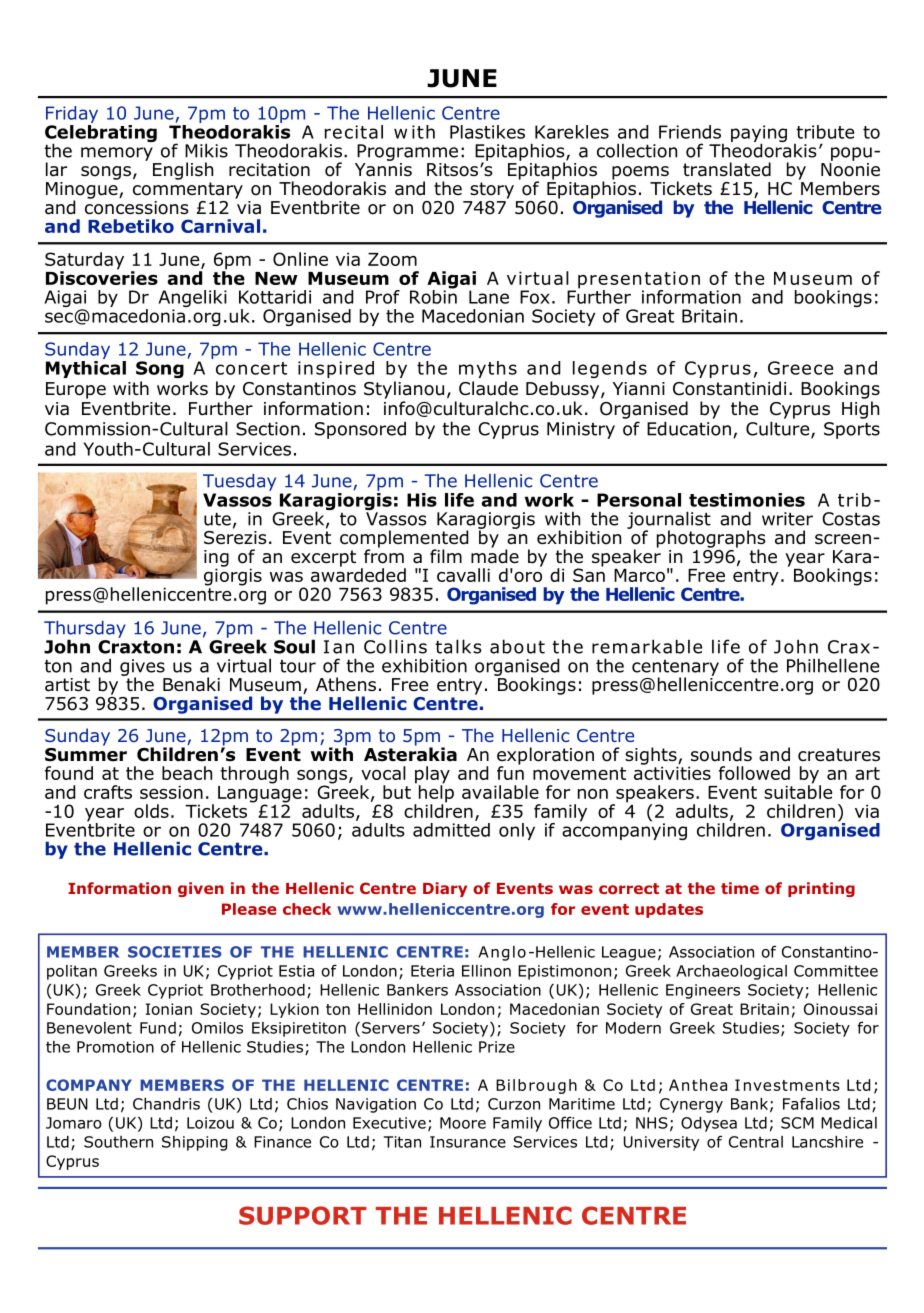 This document has height=1313, width=924. Describe the element at coordinates (183, 171) in the document. I see `English` at that location.
